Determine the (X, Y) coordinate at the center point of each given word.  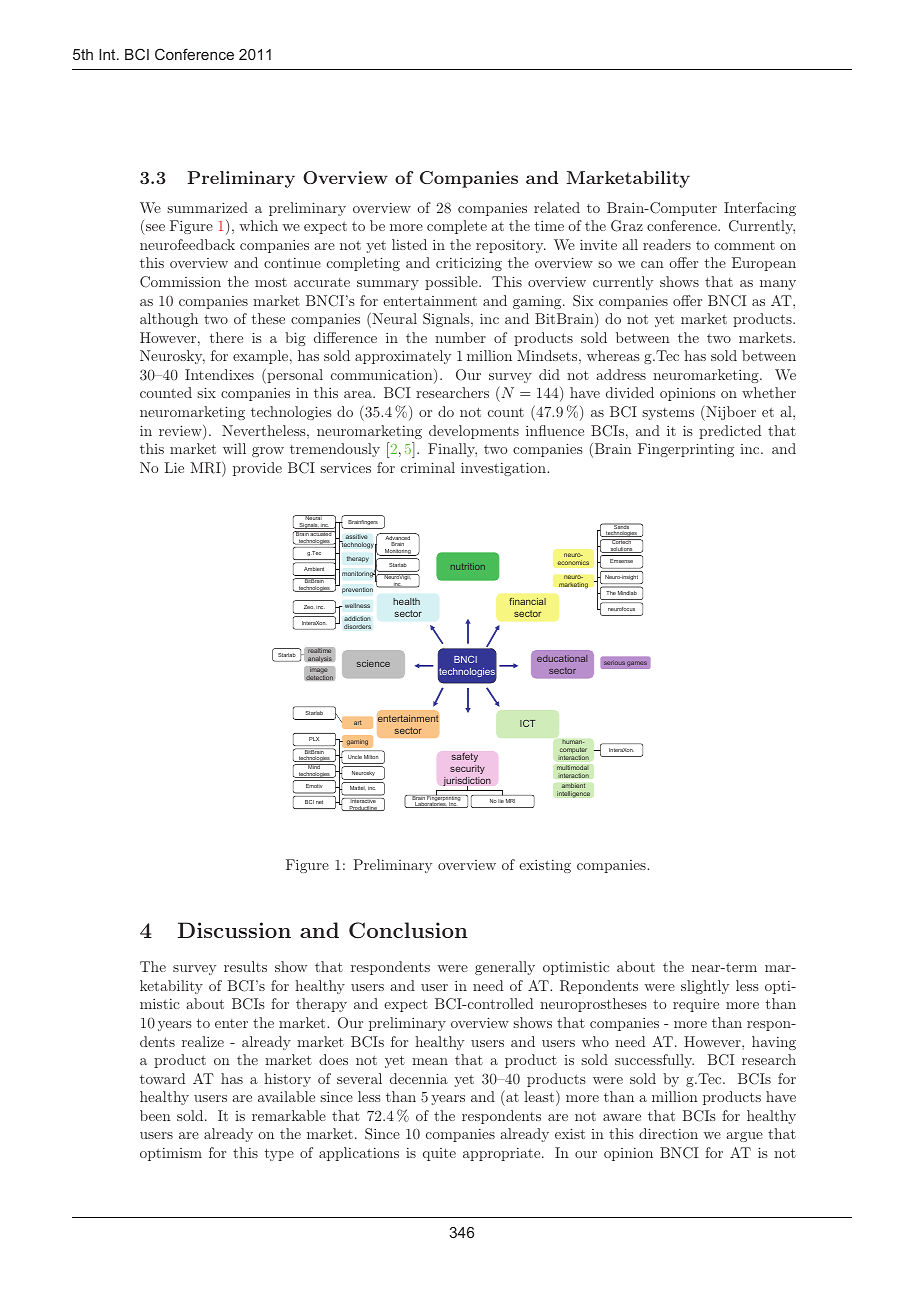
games (637, 664)
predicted (730, 432)
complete (457, 227)
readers (667, 244)
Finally (452, 450)
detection (319, 676)
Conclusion (408, 930)
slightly (705, 987)
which (258, 225)
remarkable (289, 1115)
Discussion (234, 930)
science (373, 663)
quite (439, 1154)
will (234, 448)
